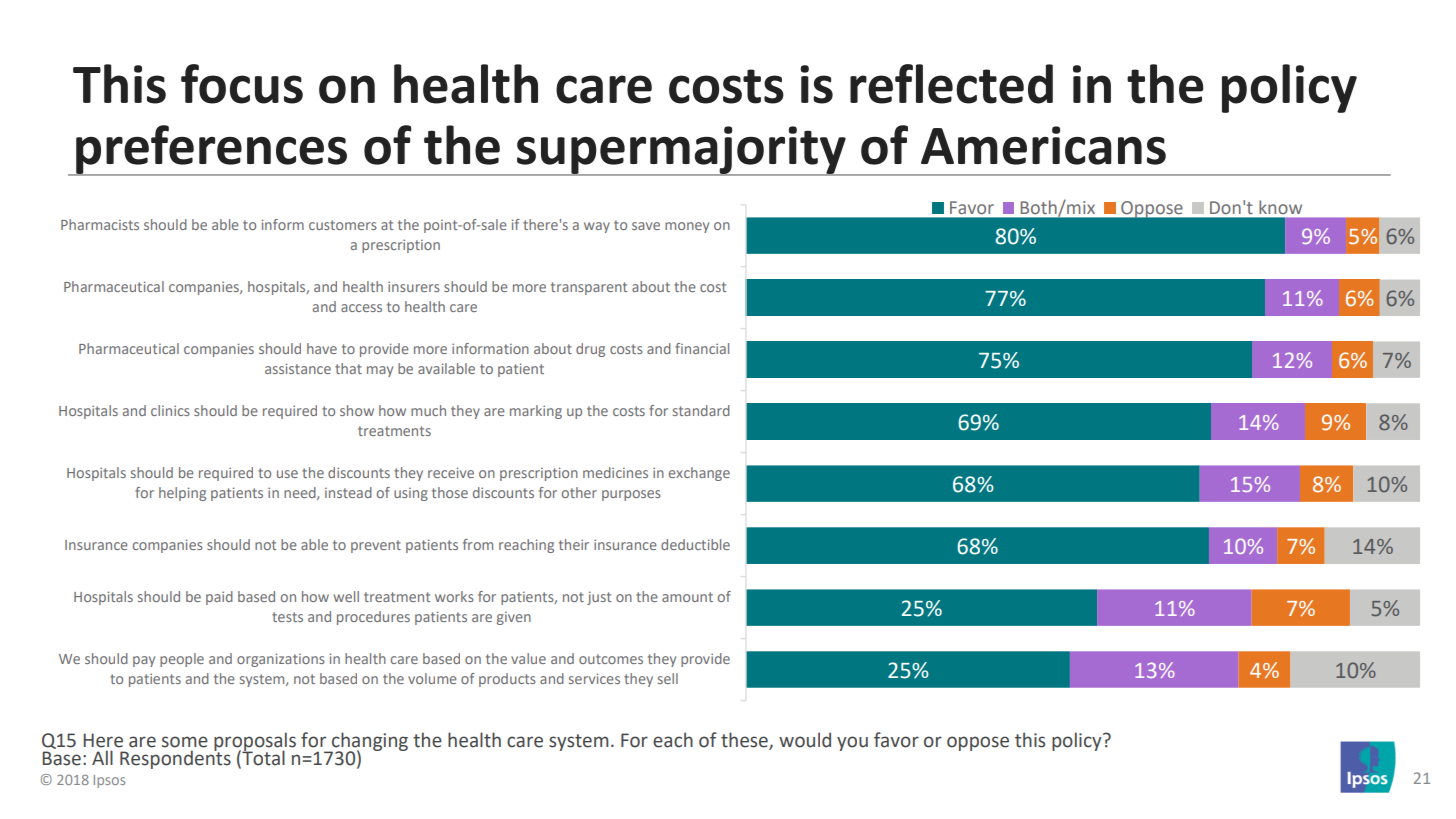 This screenshot has width=1456, height=819. I want to click on reflected, so click(951, 84).
